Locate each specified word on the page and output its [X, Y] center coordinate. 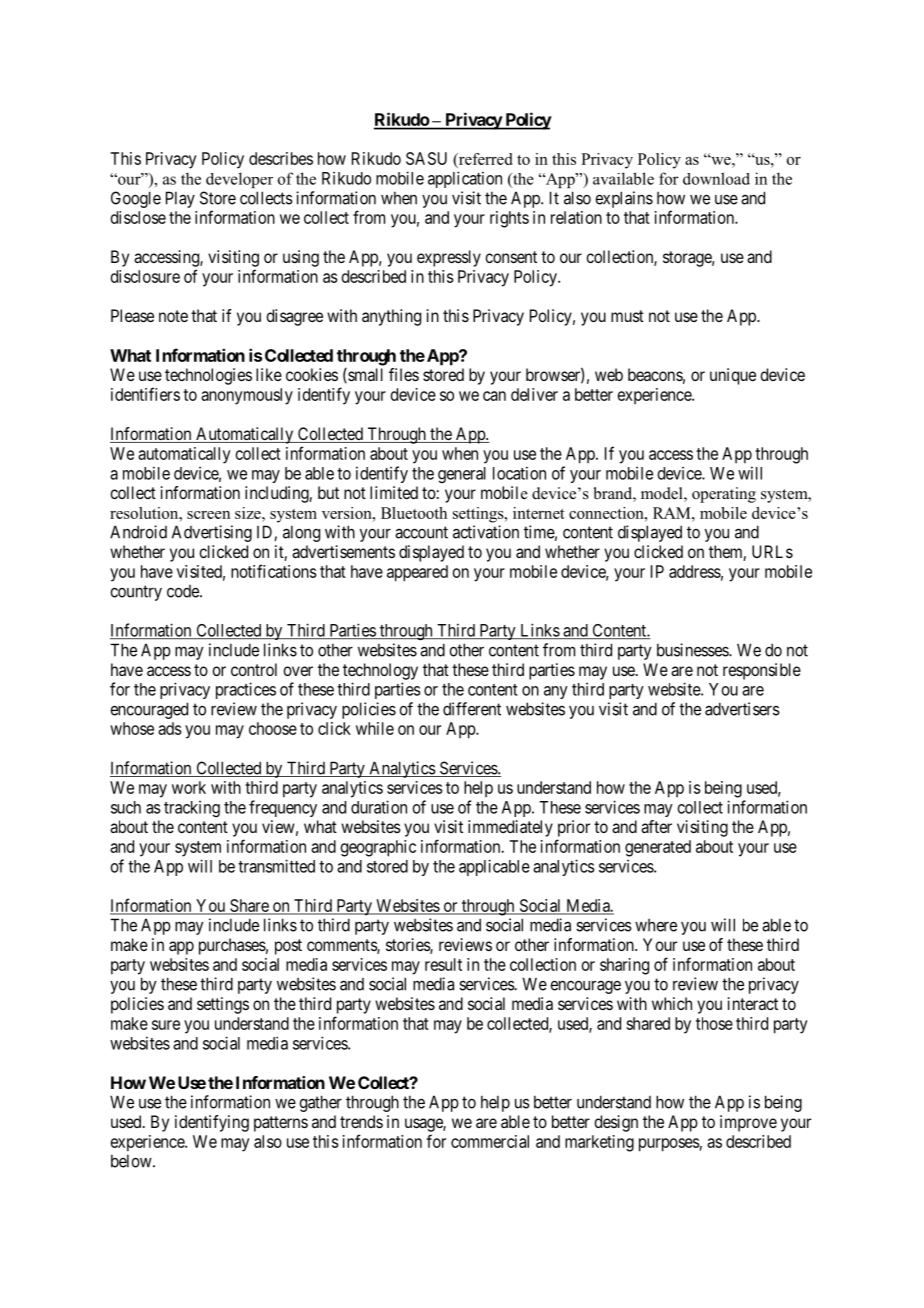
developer [239, 180]
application [465, 179]
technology [380, 671]
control [254, 669]
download [716, 178]
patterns [281, 1124]
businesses [693, 650]
